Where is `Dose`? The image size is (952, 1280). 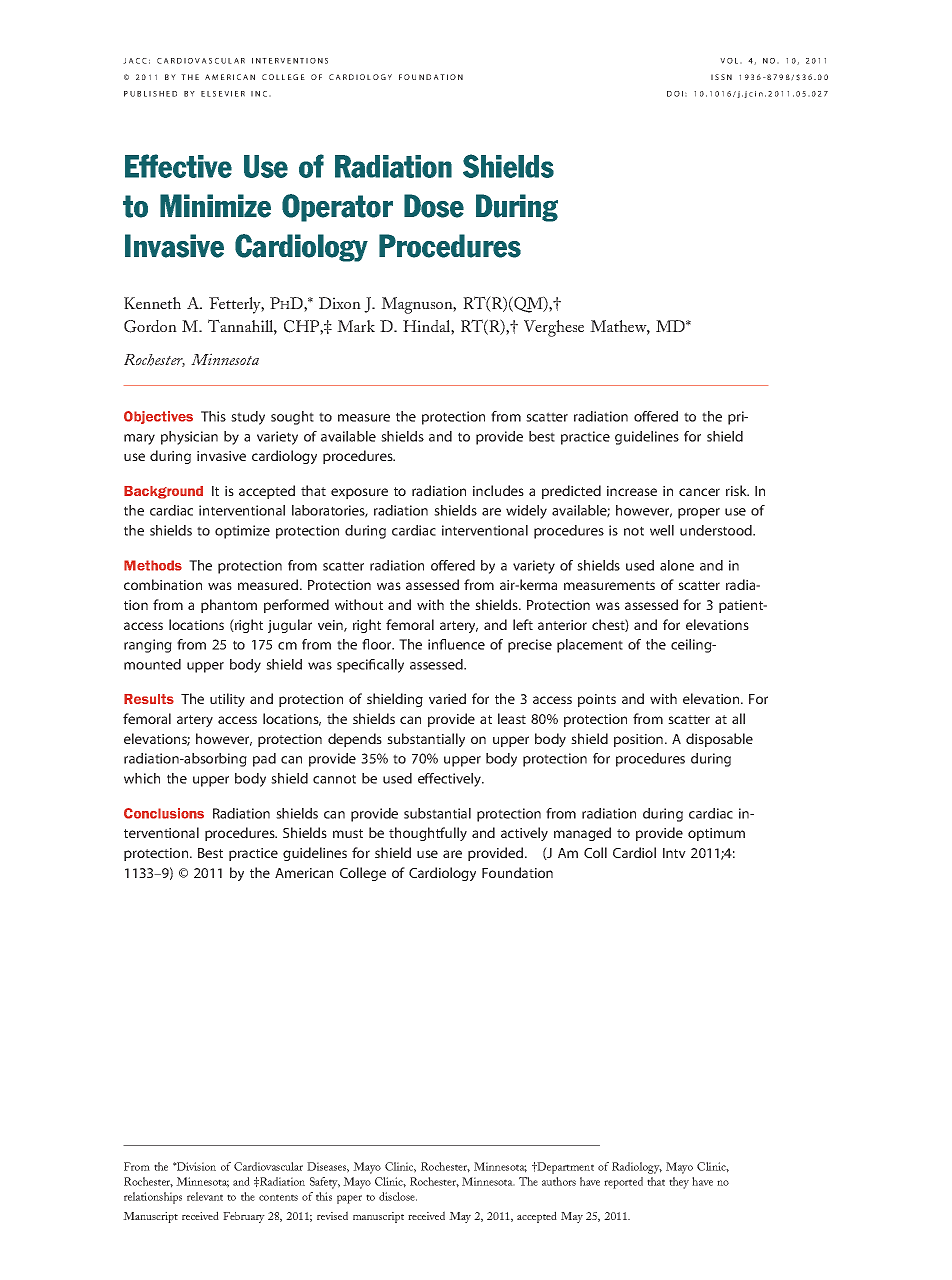
Dose is located at coordinates (434, 206).
